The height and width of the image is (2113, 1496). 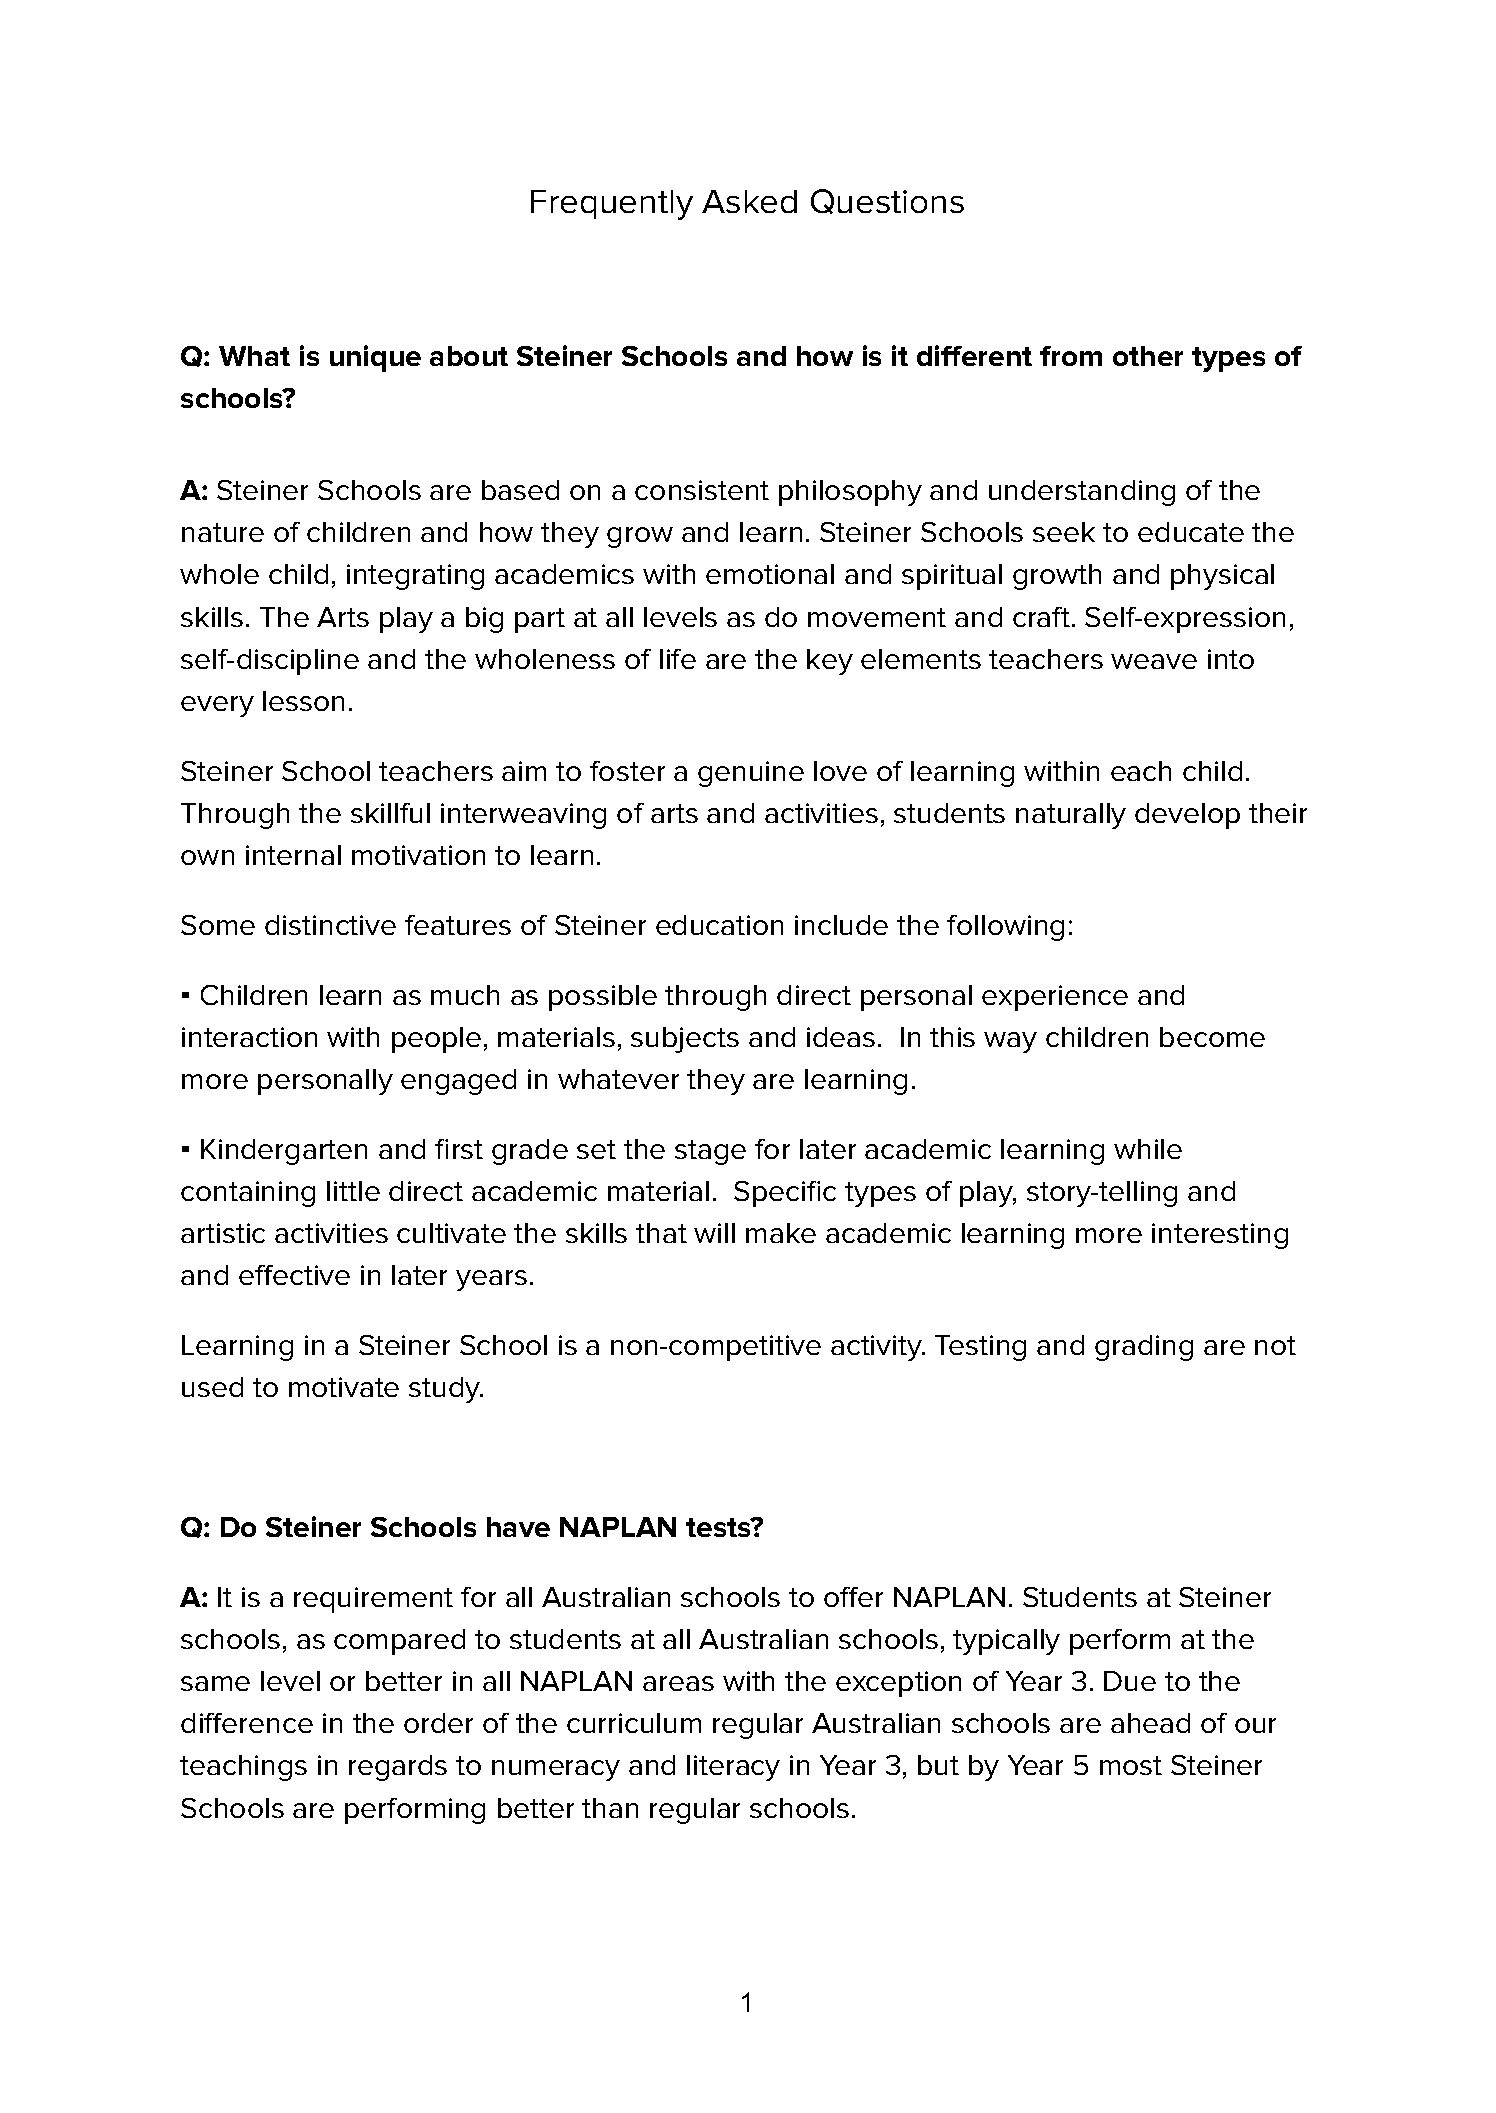 What do you see at coordinates (375, 358) in the image?
I see `unique` at bounding box center [375, 358].
